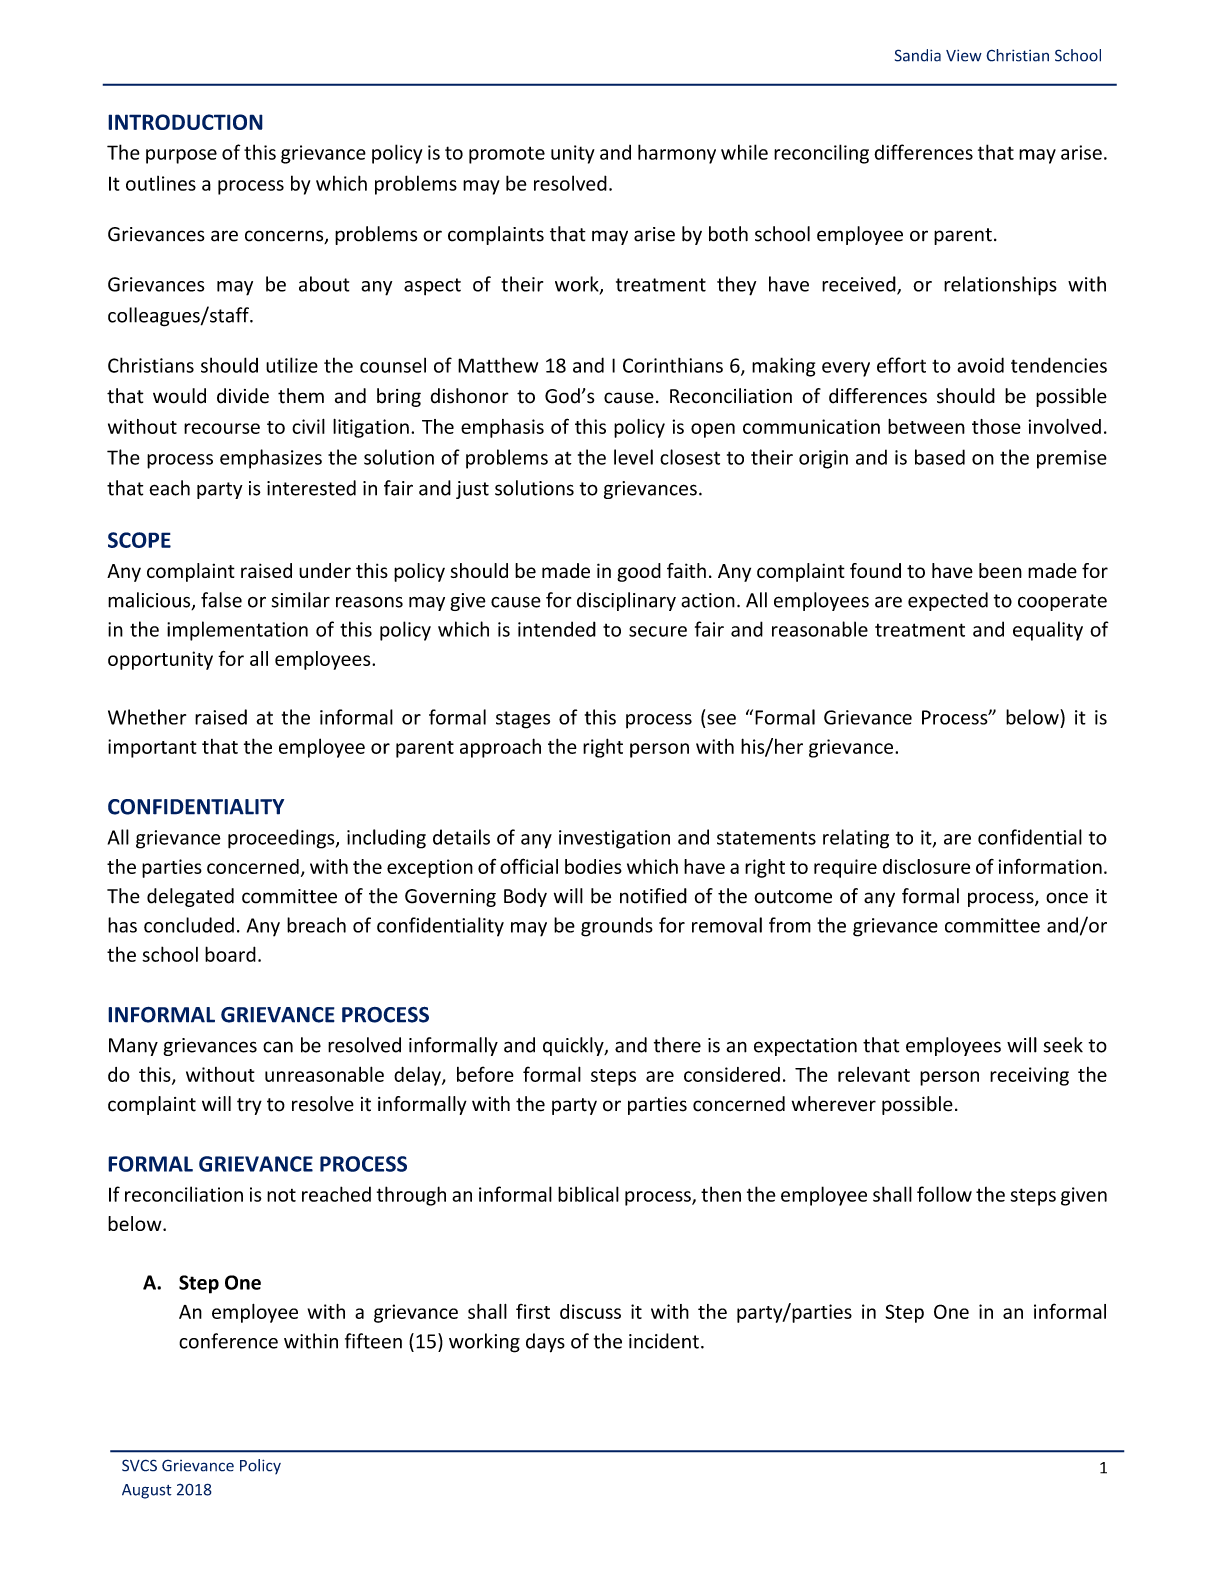 This page has height=1572, width=1215. I want to click on August, so click(147, 1491).
